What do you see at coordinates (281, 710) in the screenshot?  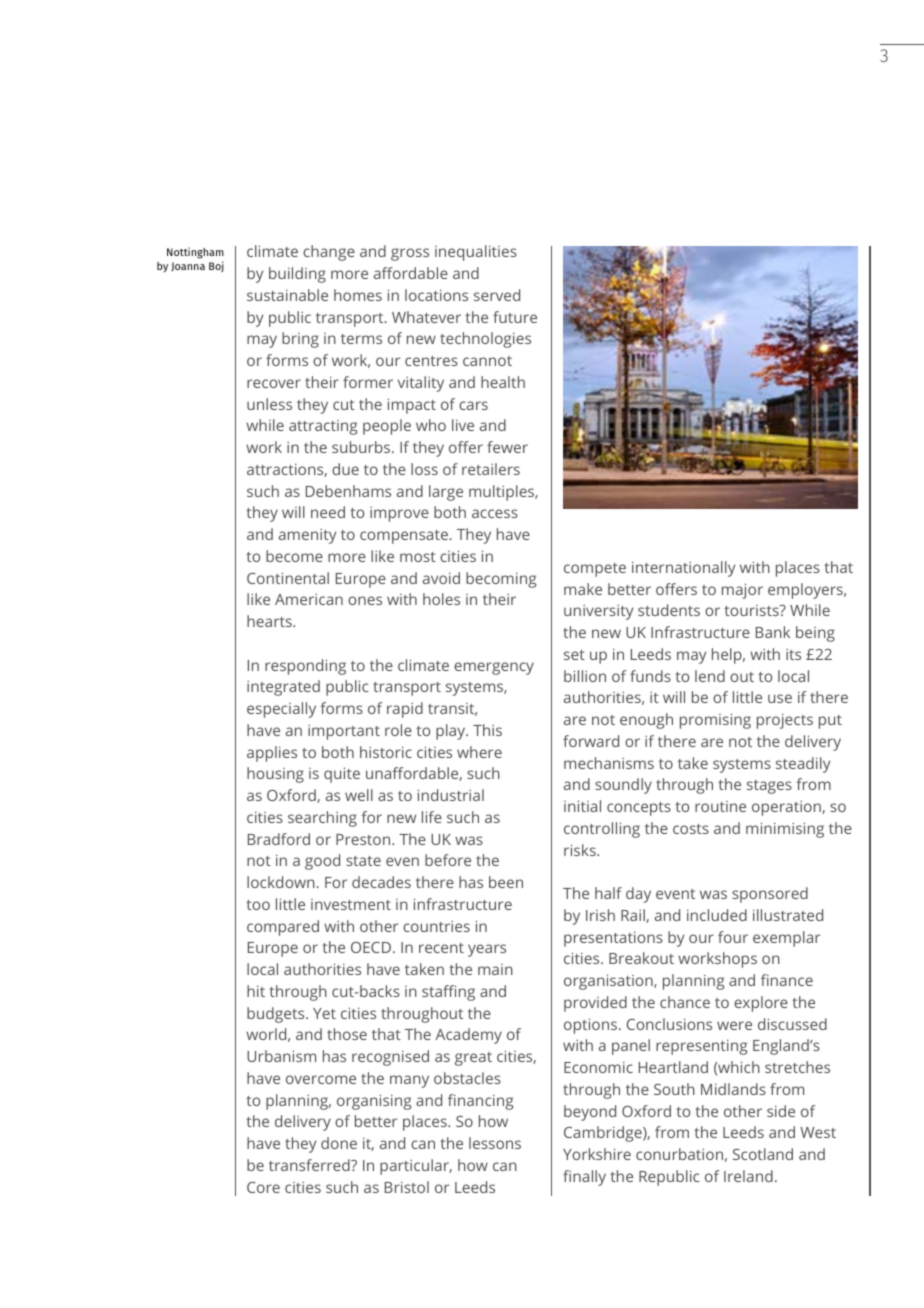 I see `especially` at bounding box center [281, 710].
